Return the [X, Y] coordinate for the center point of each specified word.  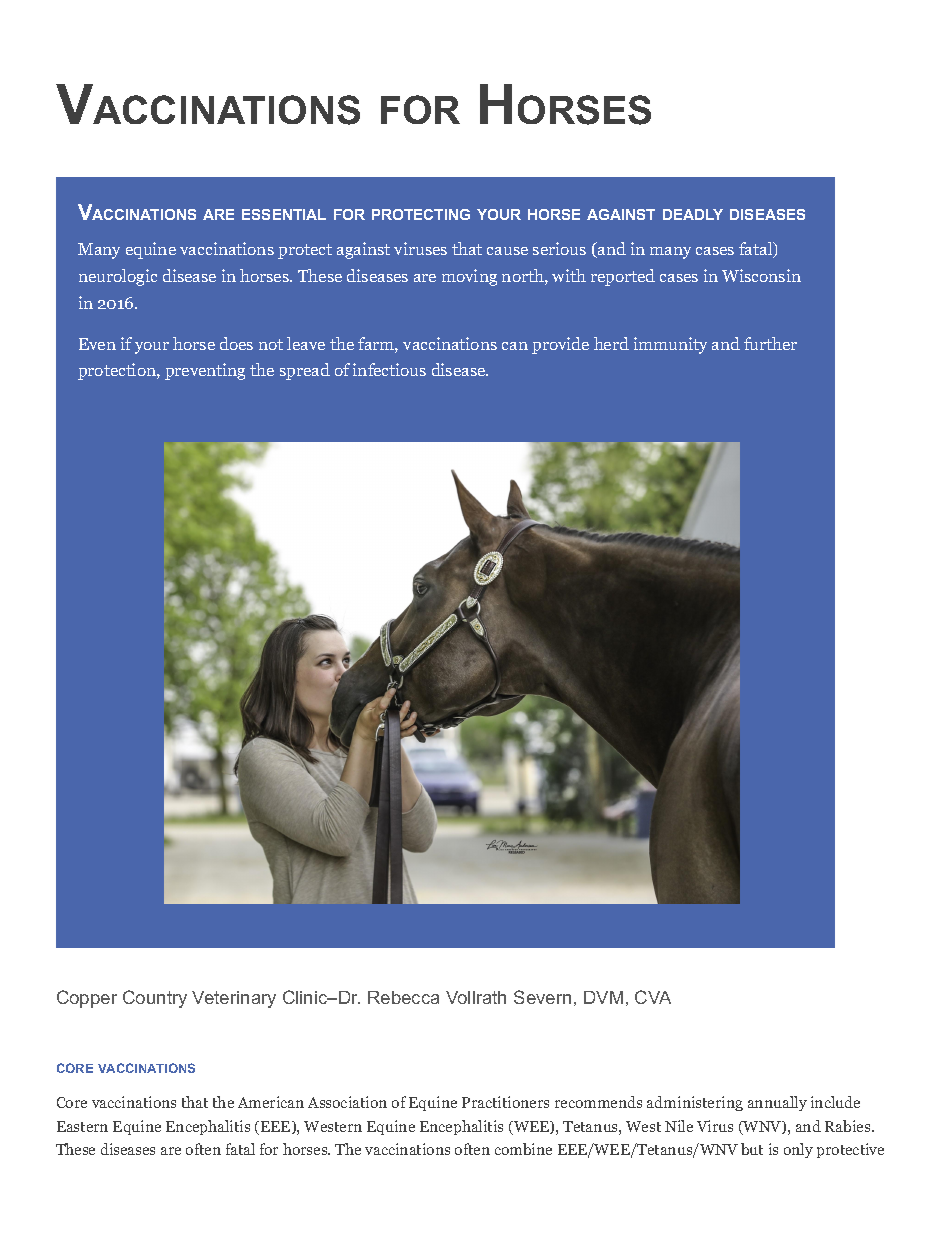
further [770, 343]
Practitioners [505, 1102]
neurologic [118, 277]
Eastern [82, 1126]
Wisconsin [761, 275]
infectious [389, 369]
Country [155, 999]
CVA [653, 997]
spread [305, 371]
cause [507, 251]
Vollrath [476, 997]
